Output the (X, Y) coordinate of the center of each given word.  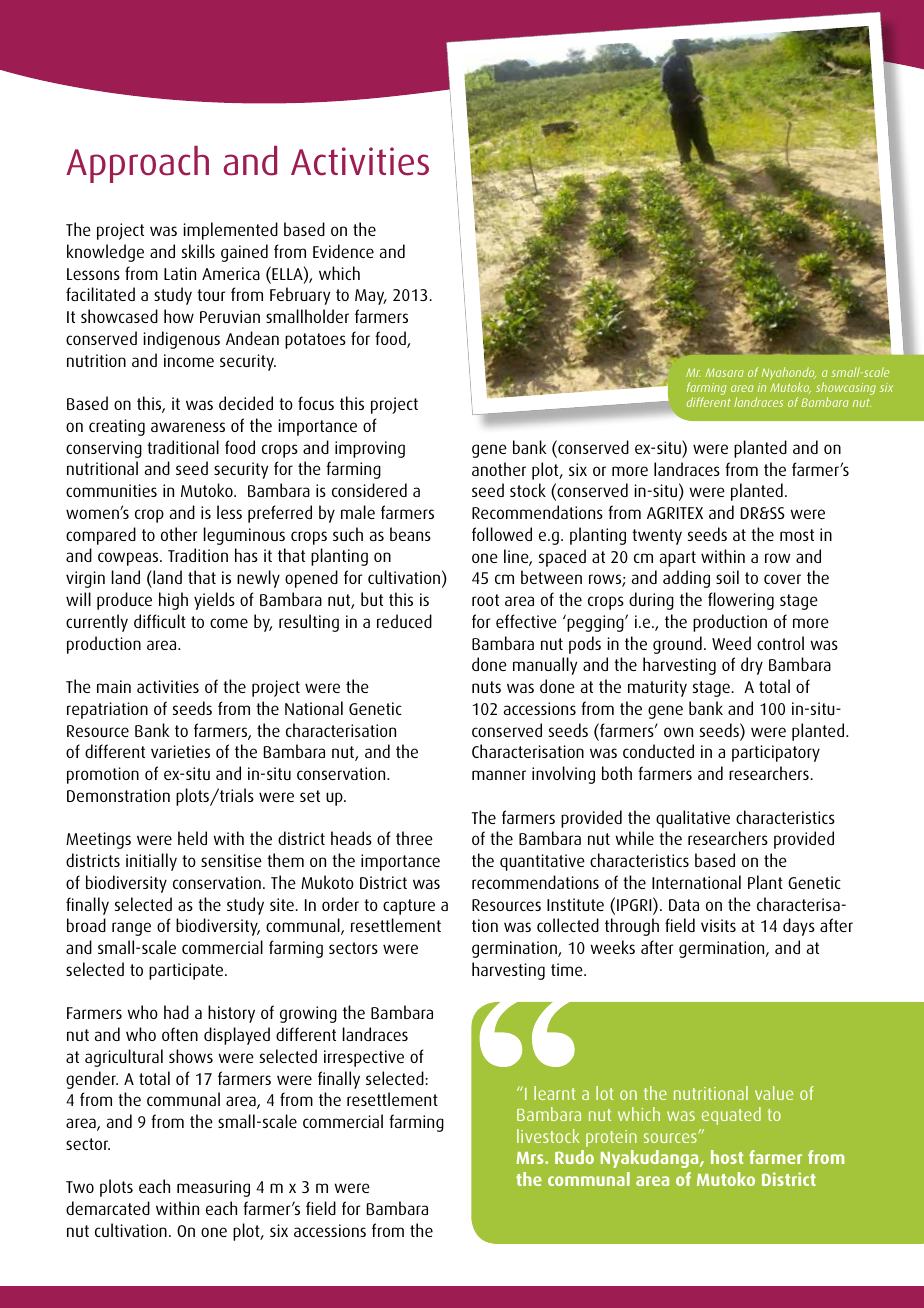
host (727, 1157)
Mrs (531, 1158)
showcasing (846, 388)
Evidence (343, 251)
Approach (137, 164)
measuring (213, 1188)
